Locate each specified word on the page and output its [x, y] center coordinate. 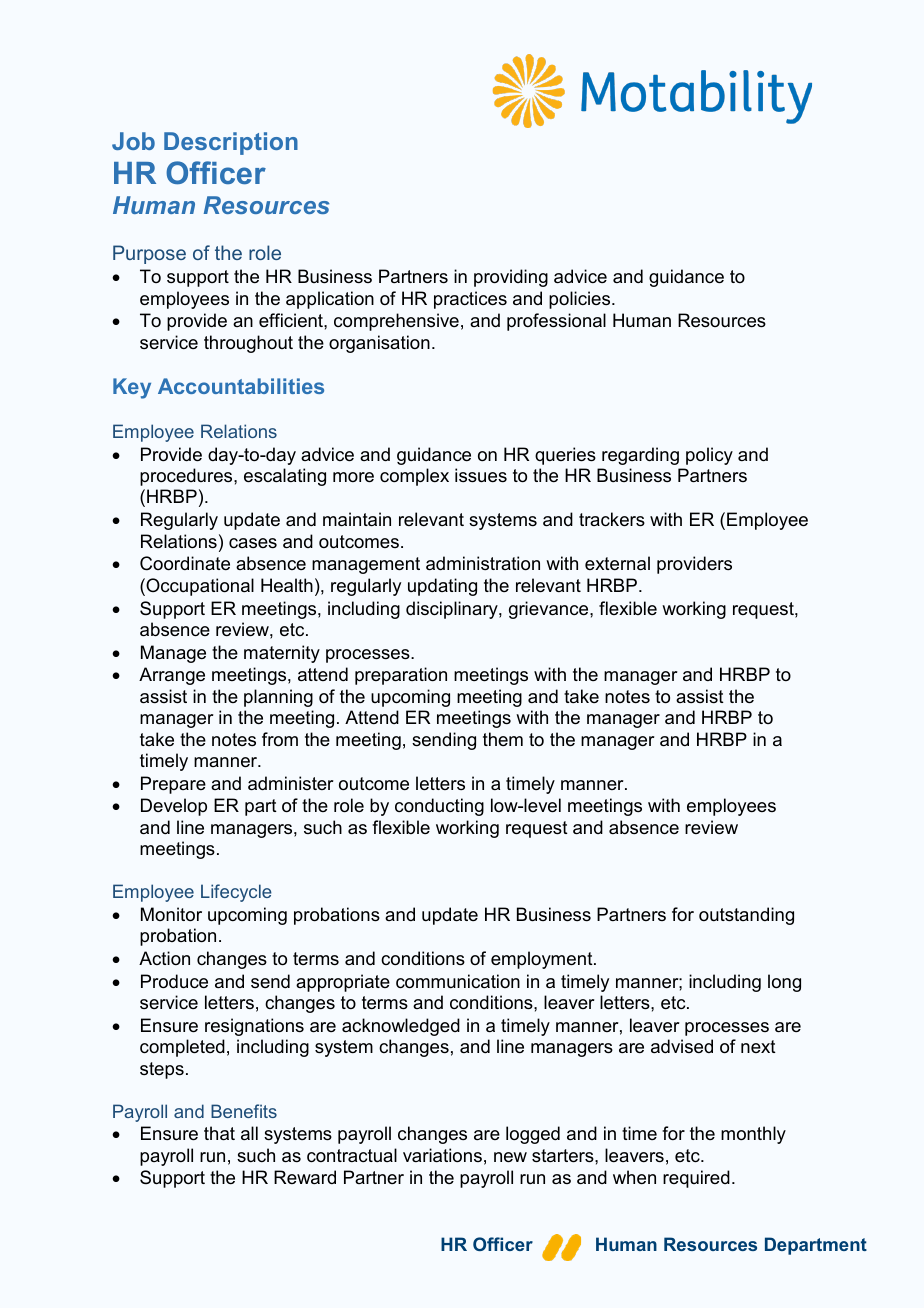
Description [231, 143]
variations [442, 1155]
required [696, 1179]
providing [511, 278]
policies [581, 300]
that [219, 1133]
